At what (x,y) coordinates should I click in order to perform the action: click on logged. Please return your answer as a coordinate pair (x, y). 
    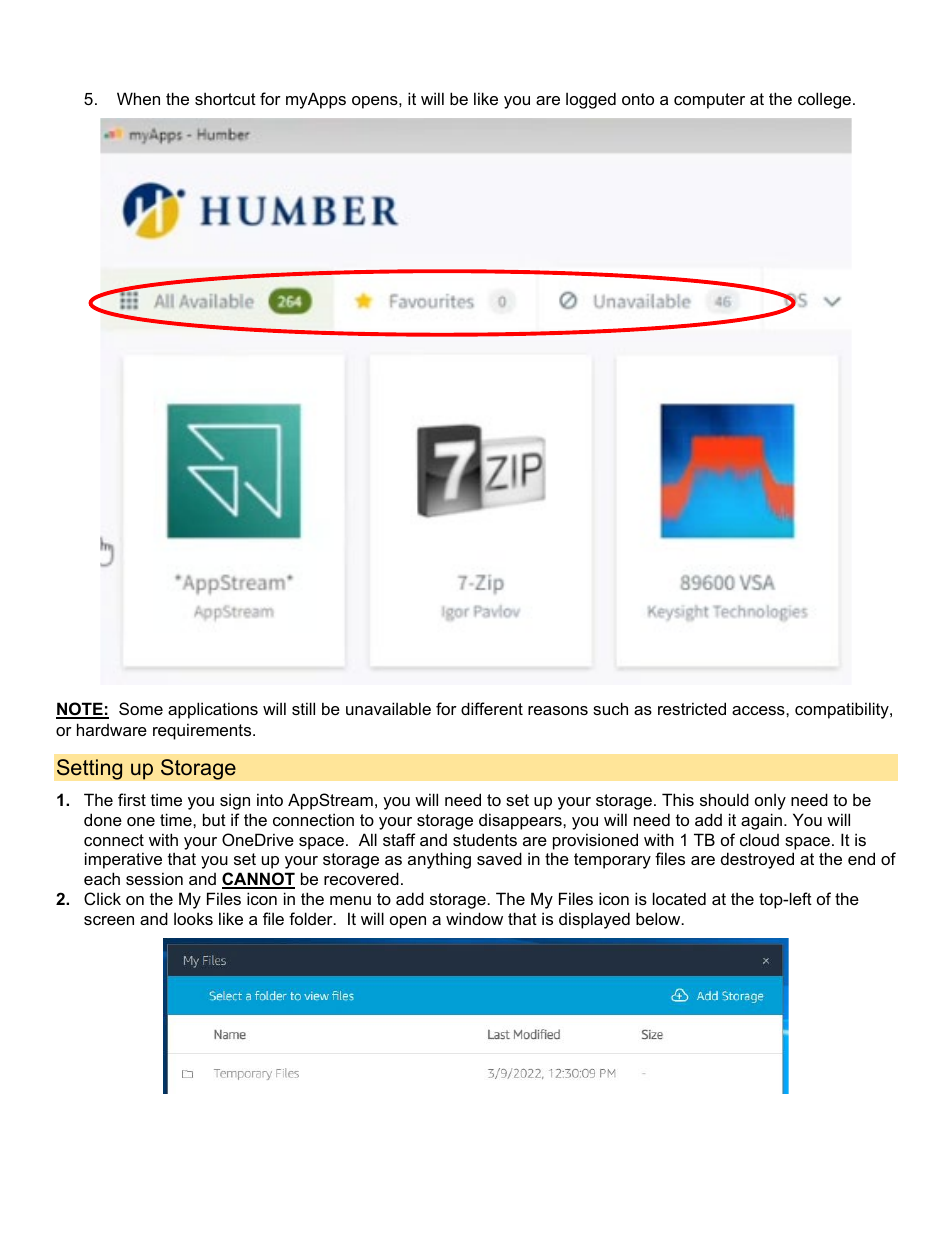
    Looking at the image, I should click on (591, 100).
